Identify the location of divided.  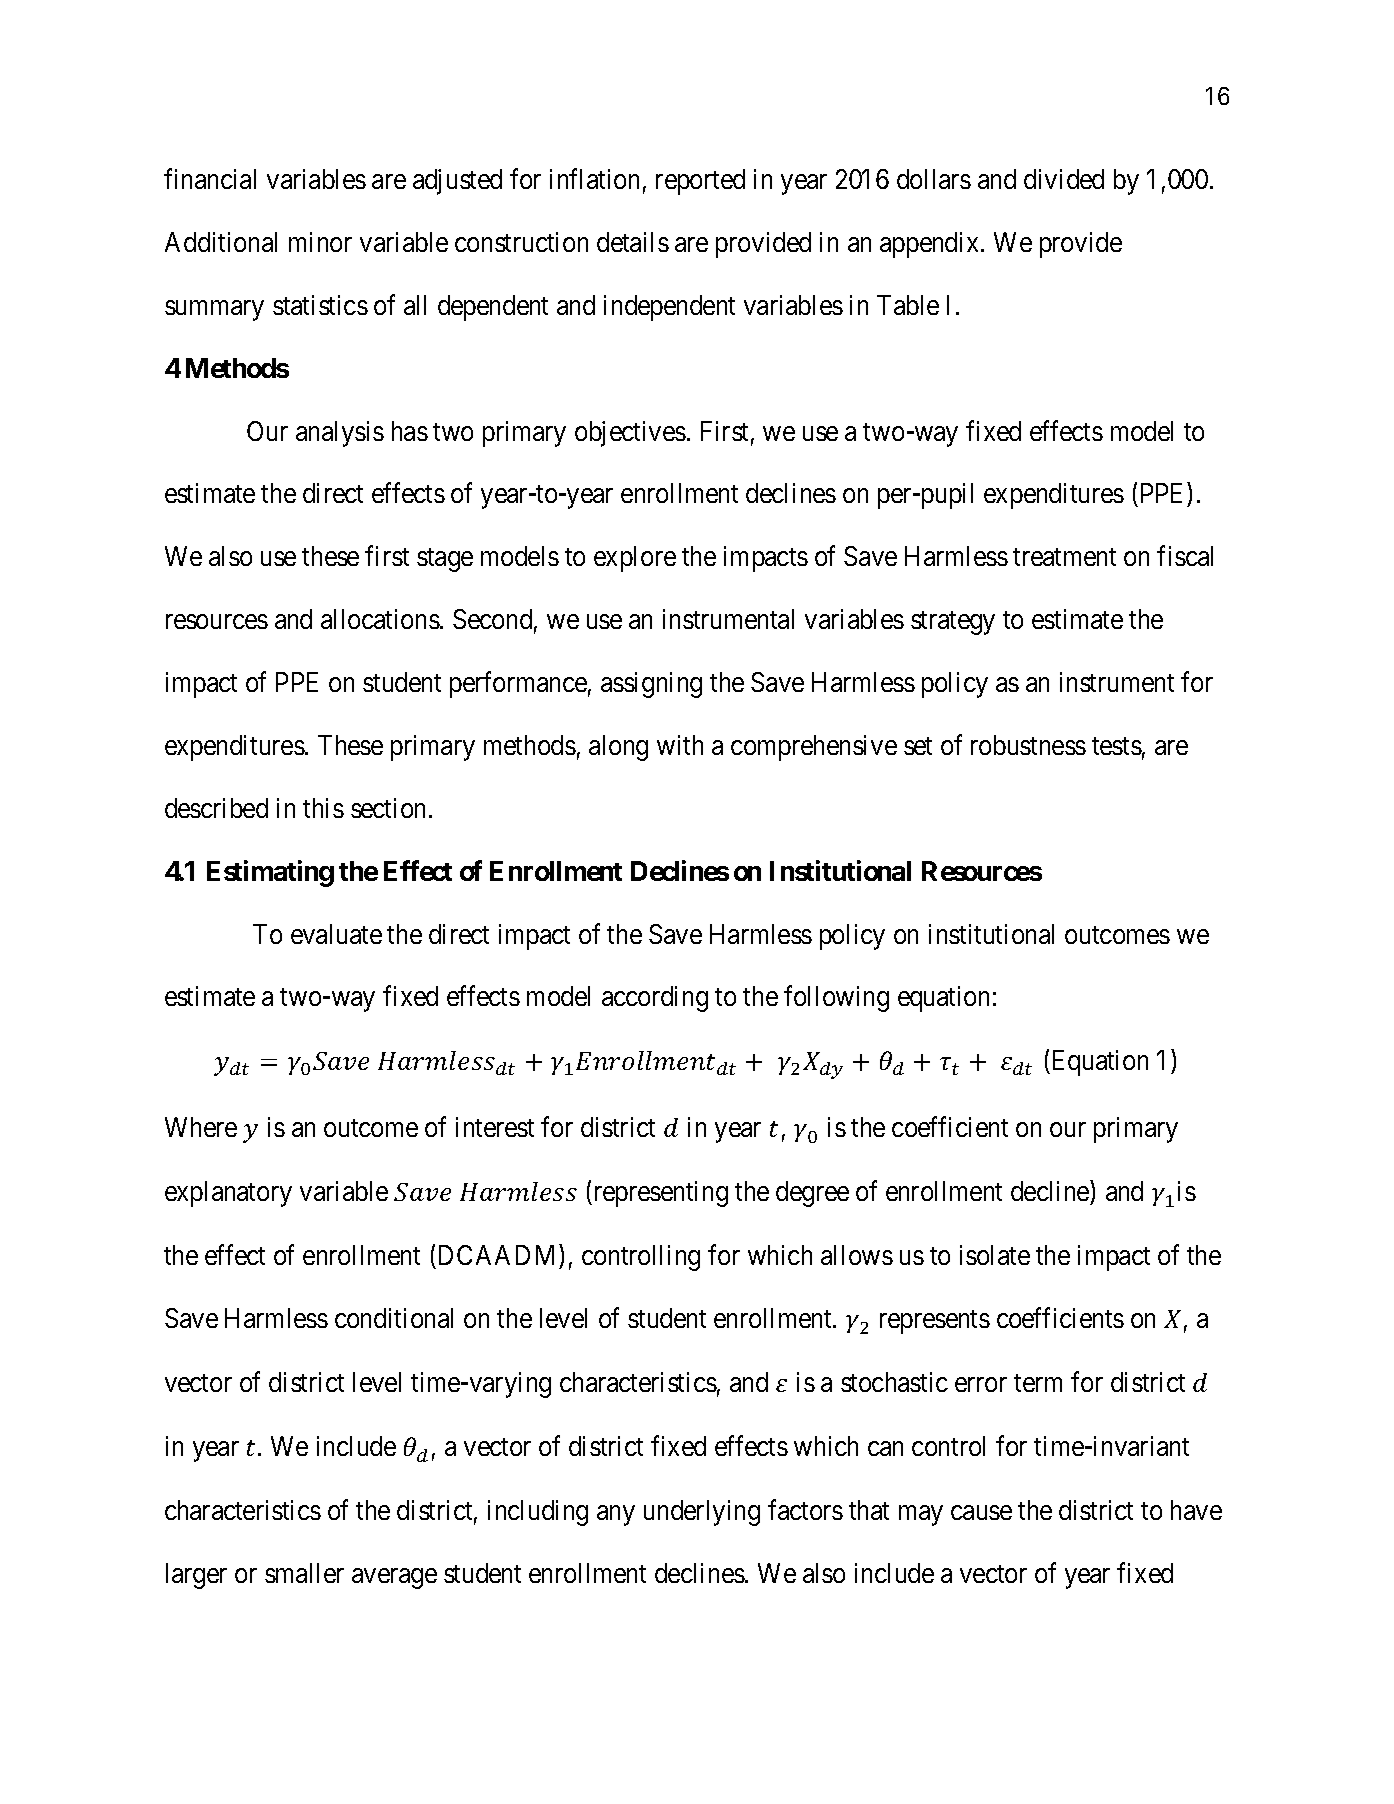
(1064, 179).
